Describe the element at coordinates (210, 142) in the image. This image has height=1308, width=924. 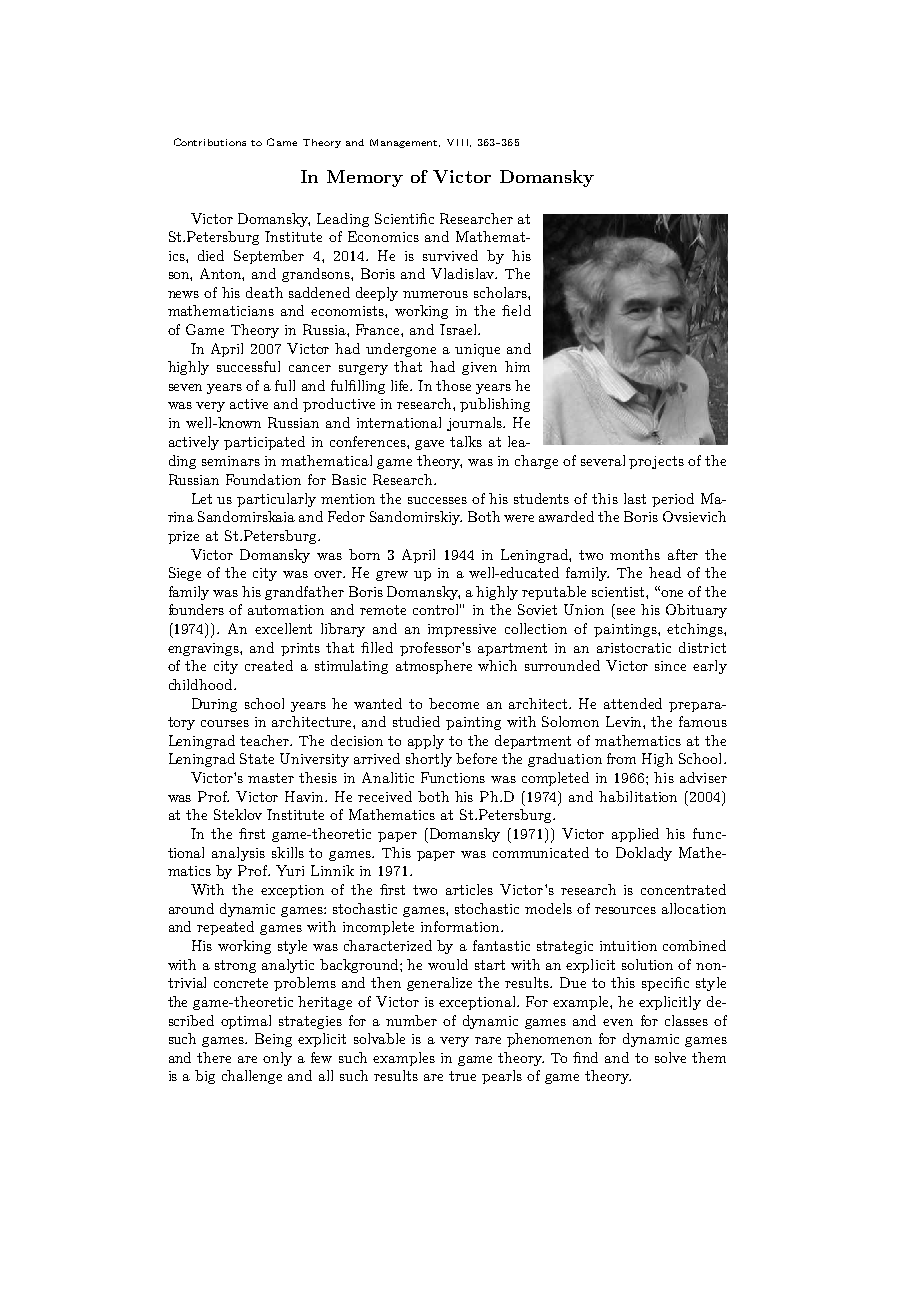
I see `Contributions` at that location.
